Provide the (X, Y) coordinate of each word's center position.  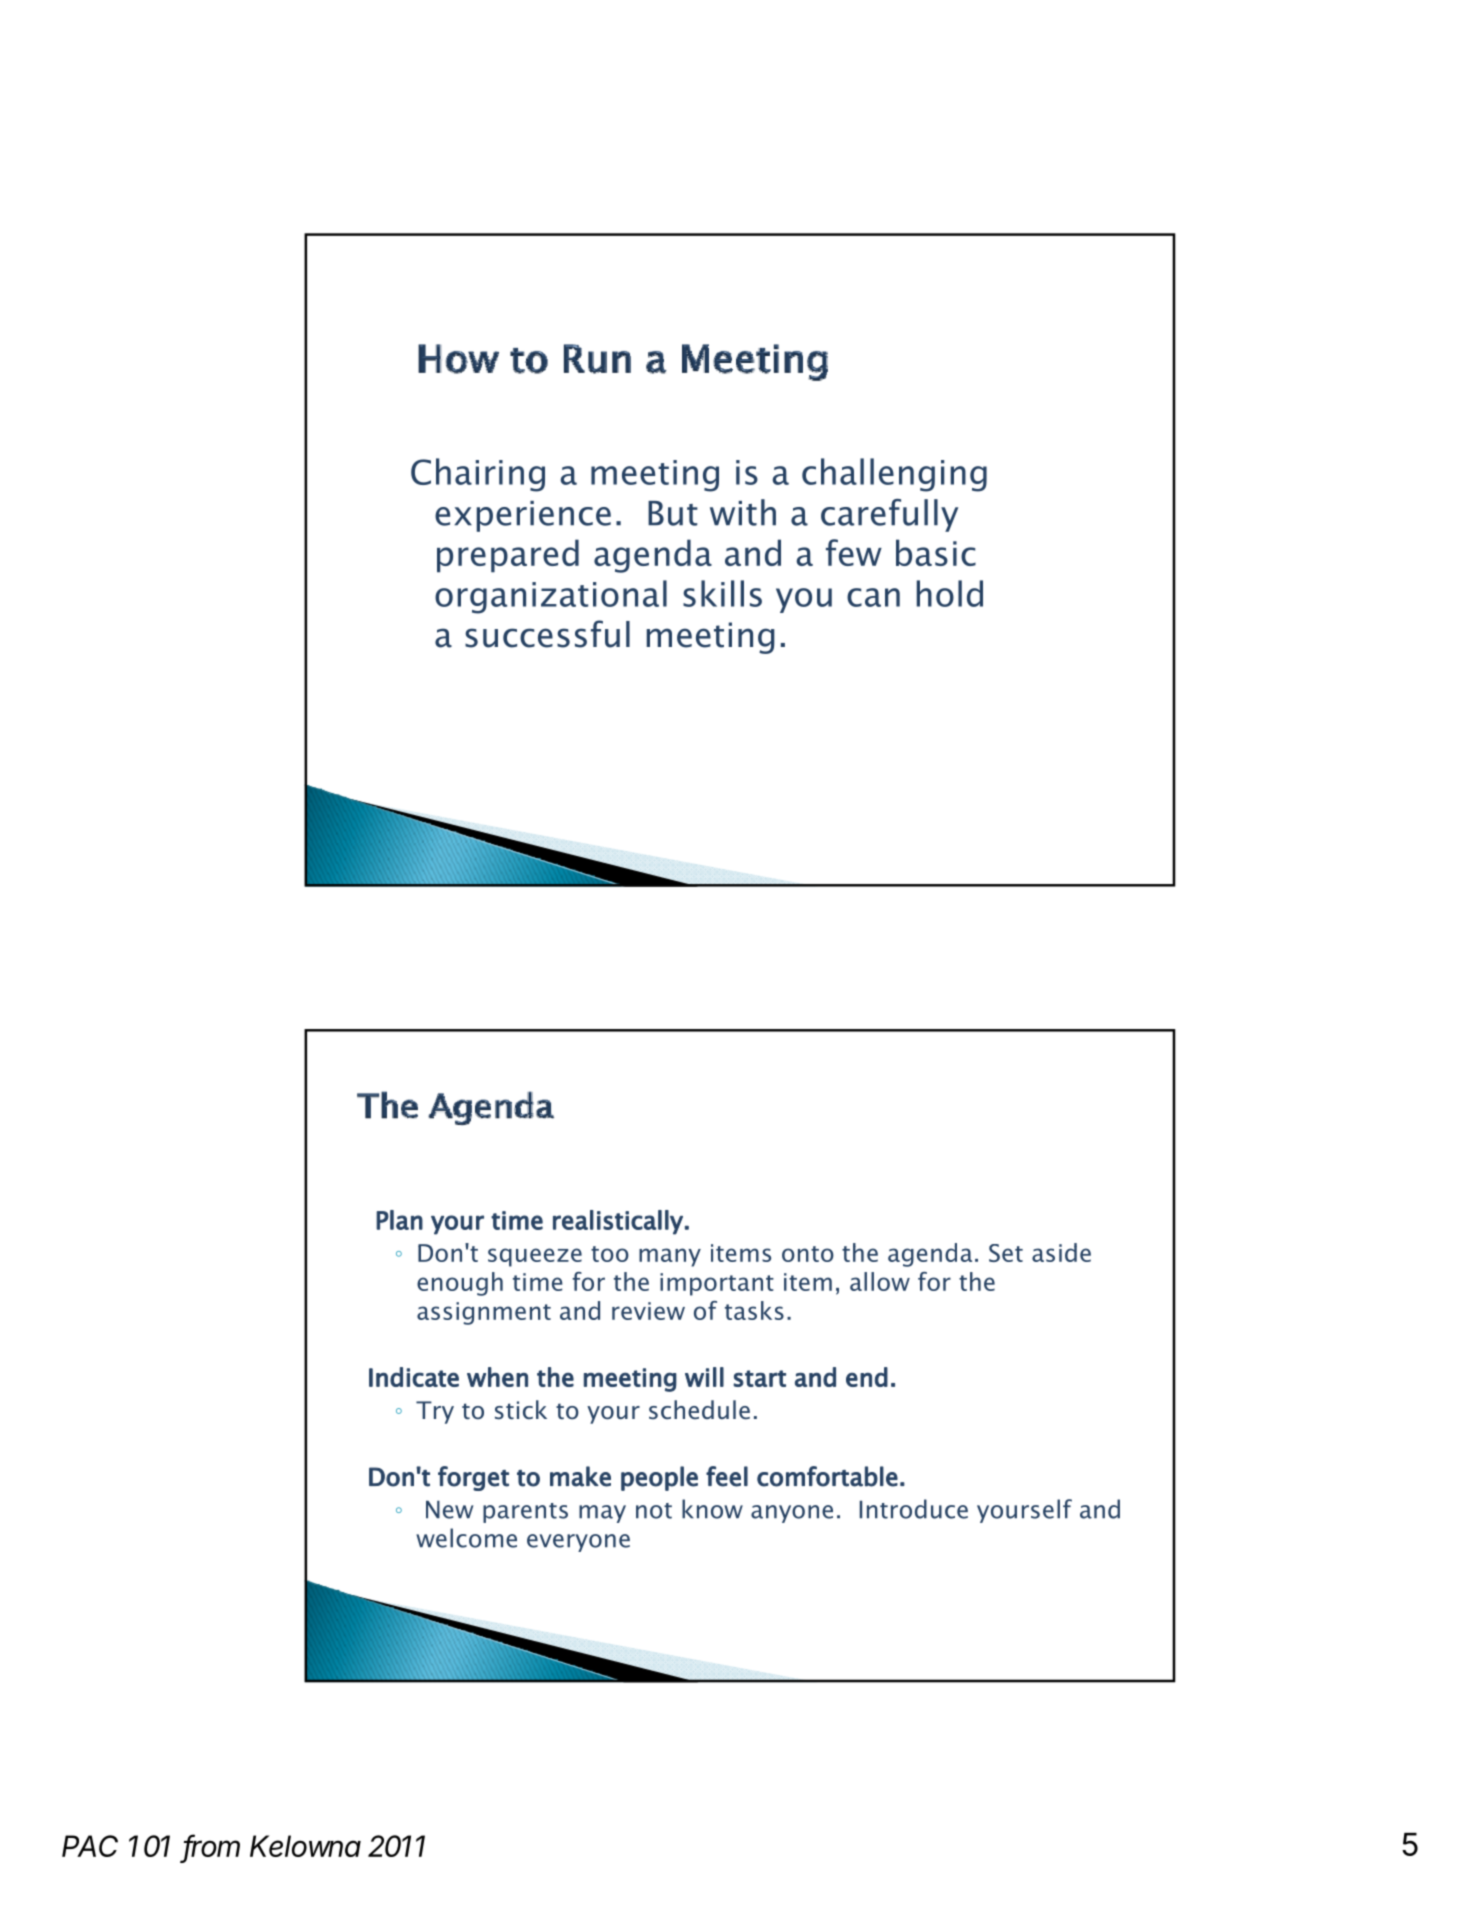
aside (1061, 1252)
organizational (551, 597)
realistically (618, 1222)
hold (950, 593)
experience (523, 516)
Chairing (478, 475)
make (580, 1476)
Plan (399, 1220)
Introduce (914, 1509)
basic (936, 552)
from (212, 1847)
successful (547, 634)
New (449, 1509)
